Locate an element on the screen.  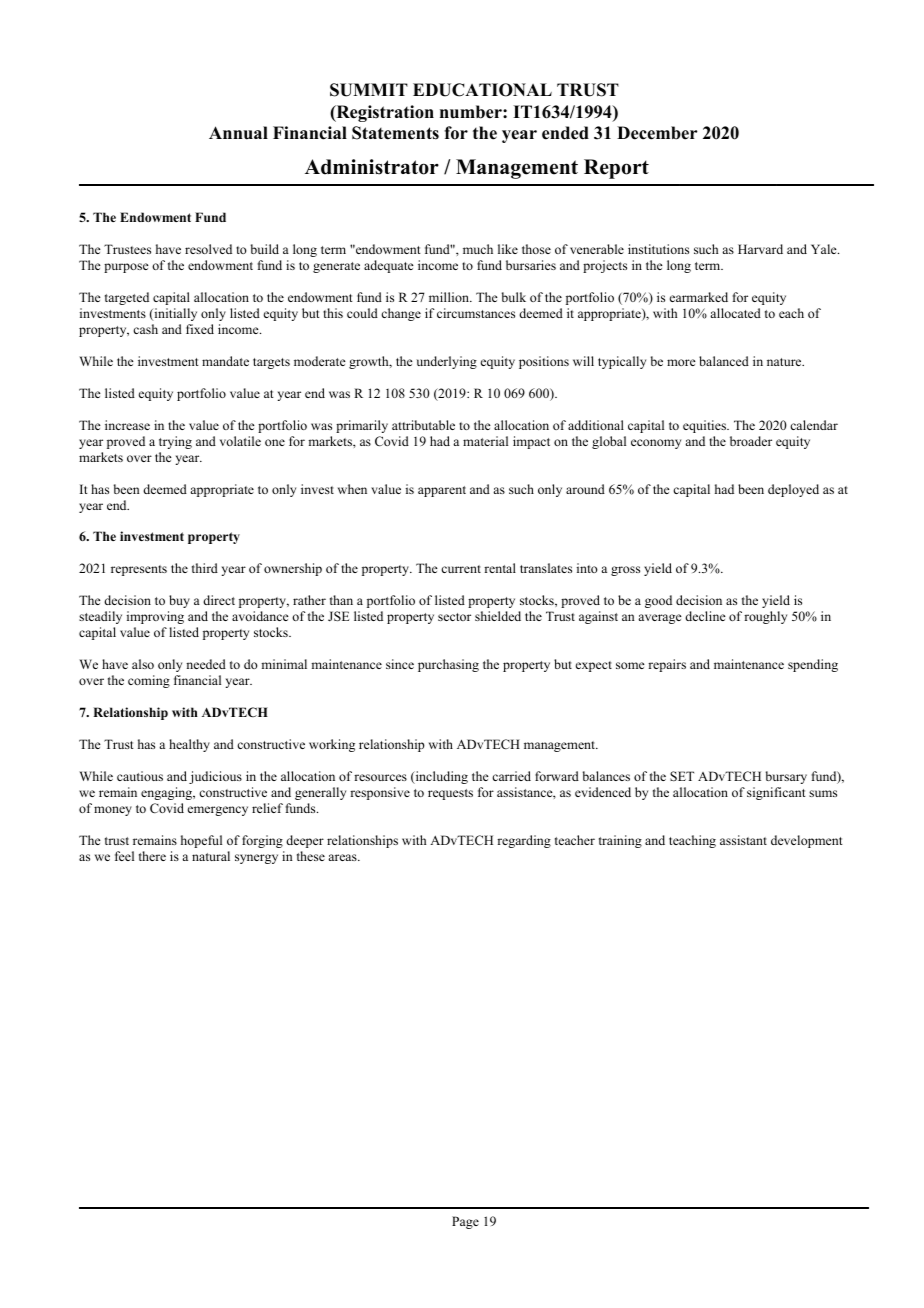
December is located at coordinates (657, 133).
